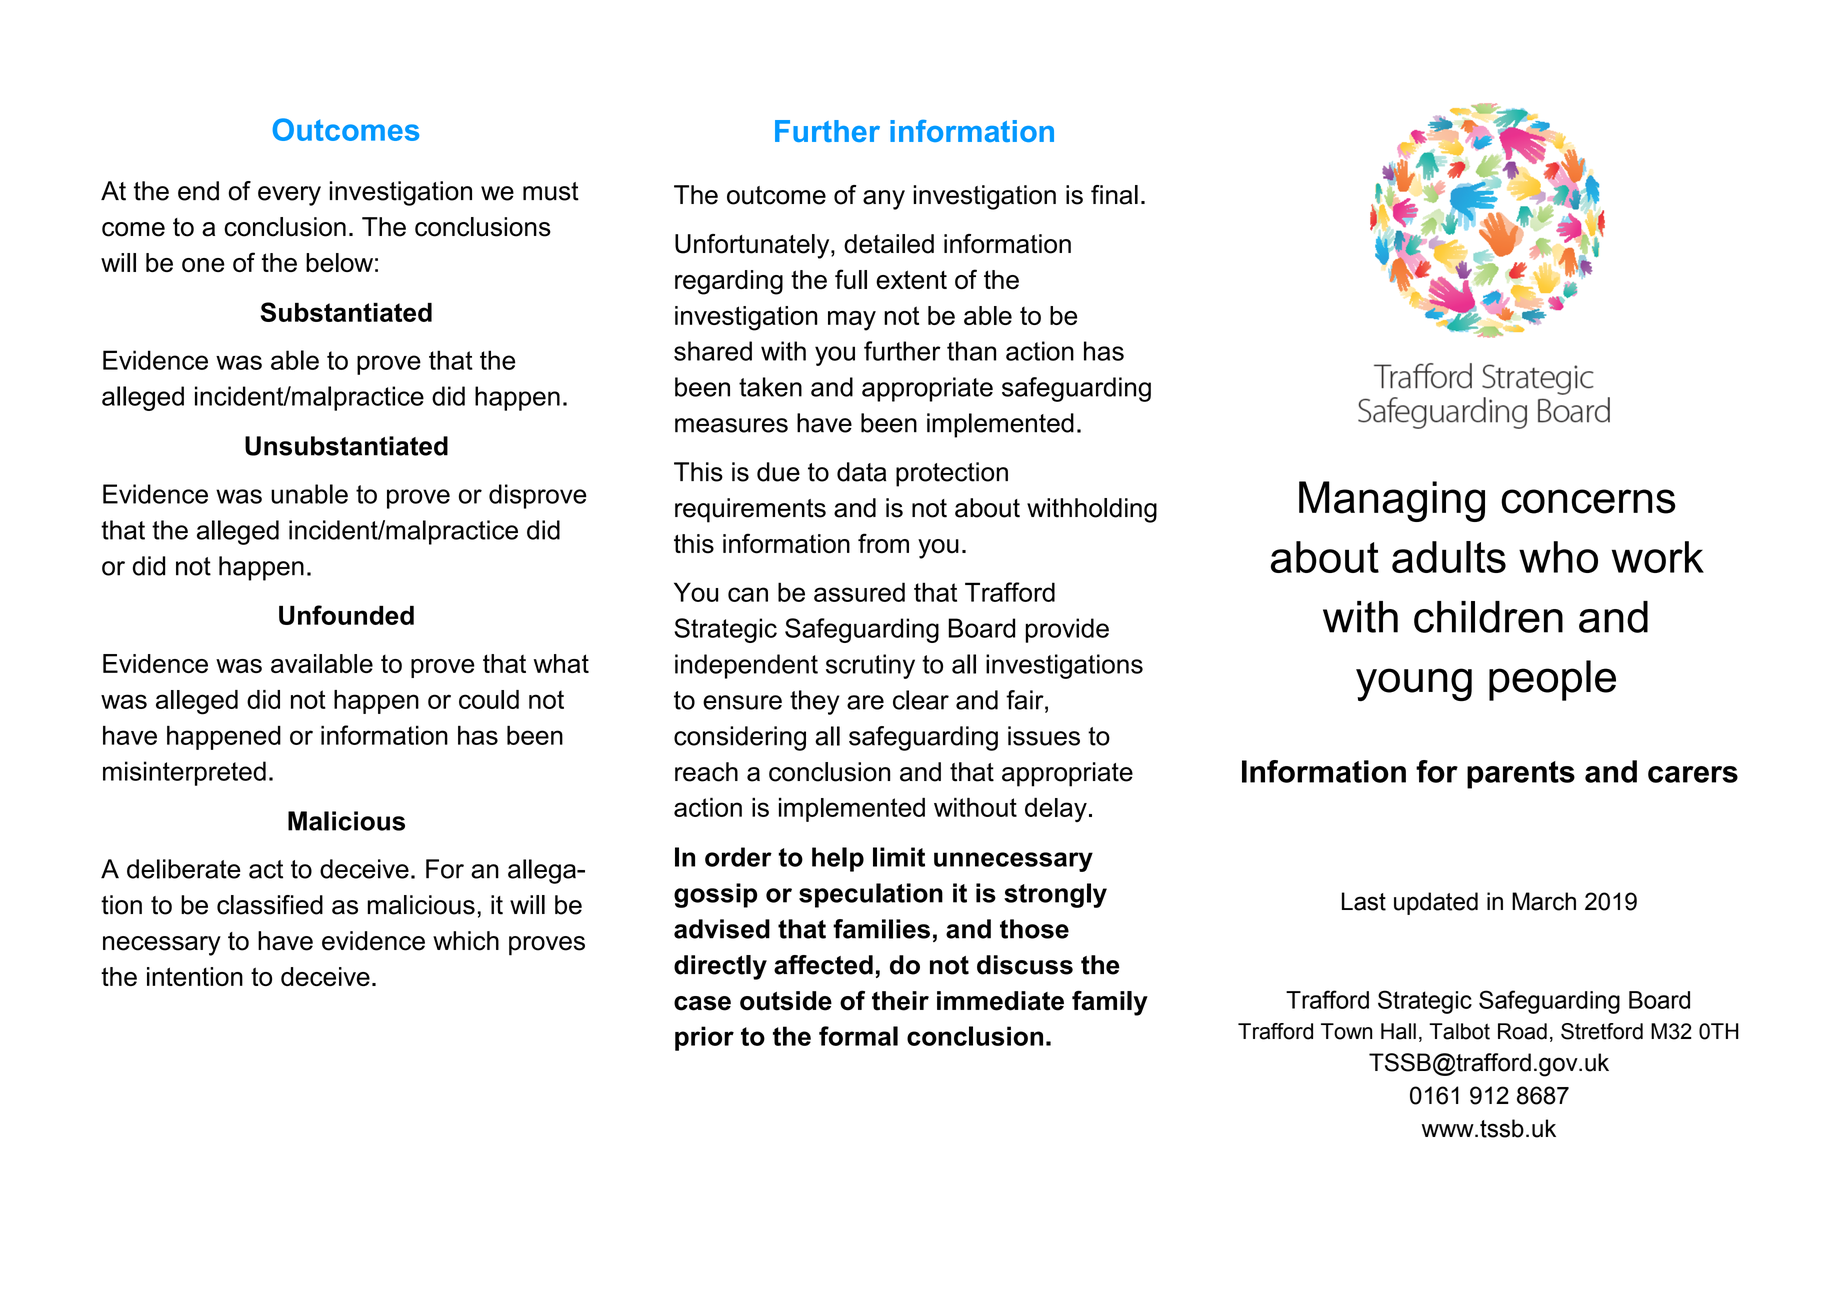 The image size is (1837, 1299). What do you see at coordinates (1588, 501) in the page?
I see `concerns` at bounding box center [1588, 501].
